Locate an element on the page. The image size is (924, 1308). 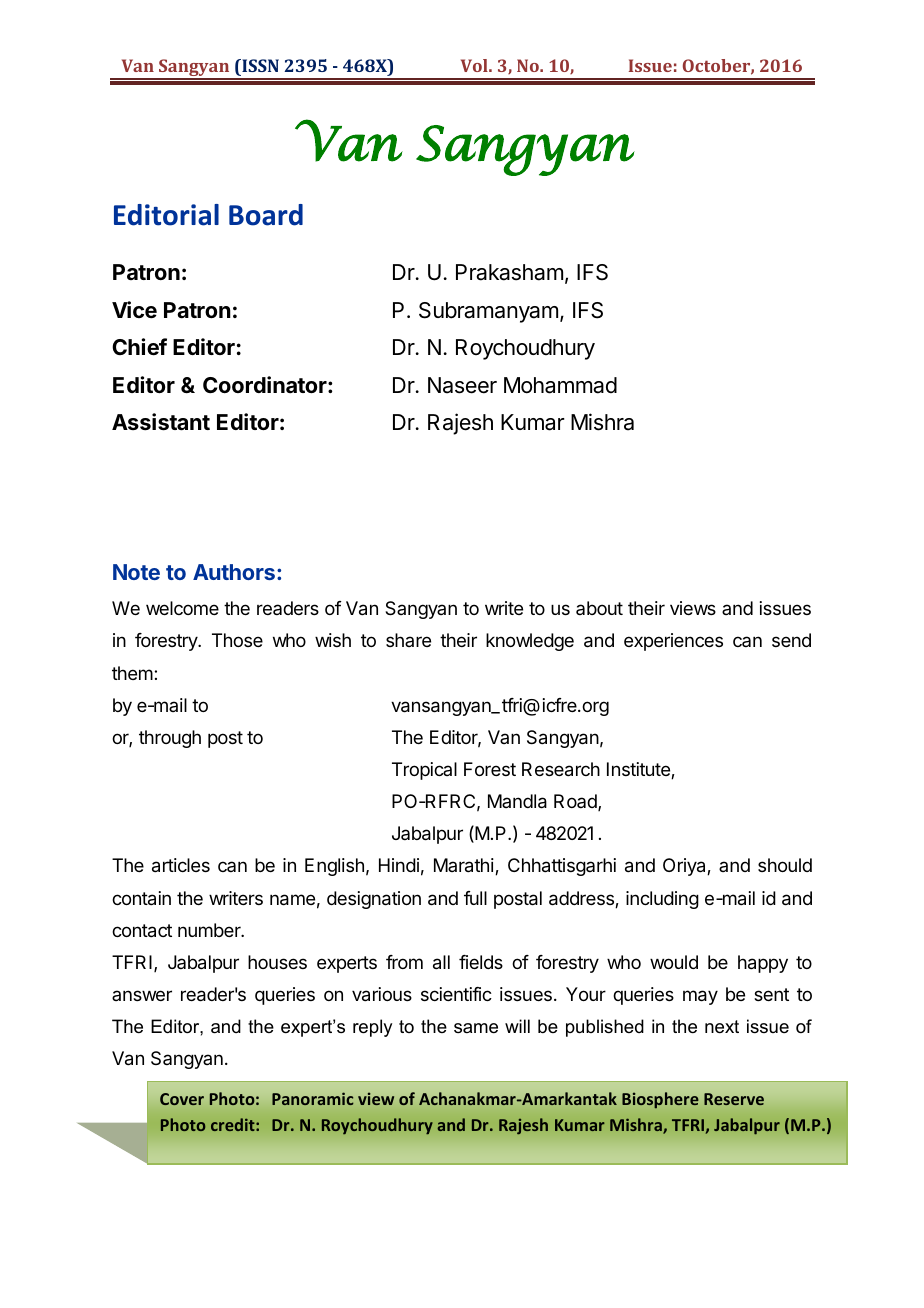
share is located at coordinates (408, 640).
